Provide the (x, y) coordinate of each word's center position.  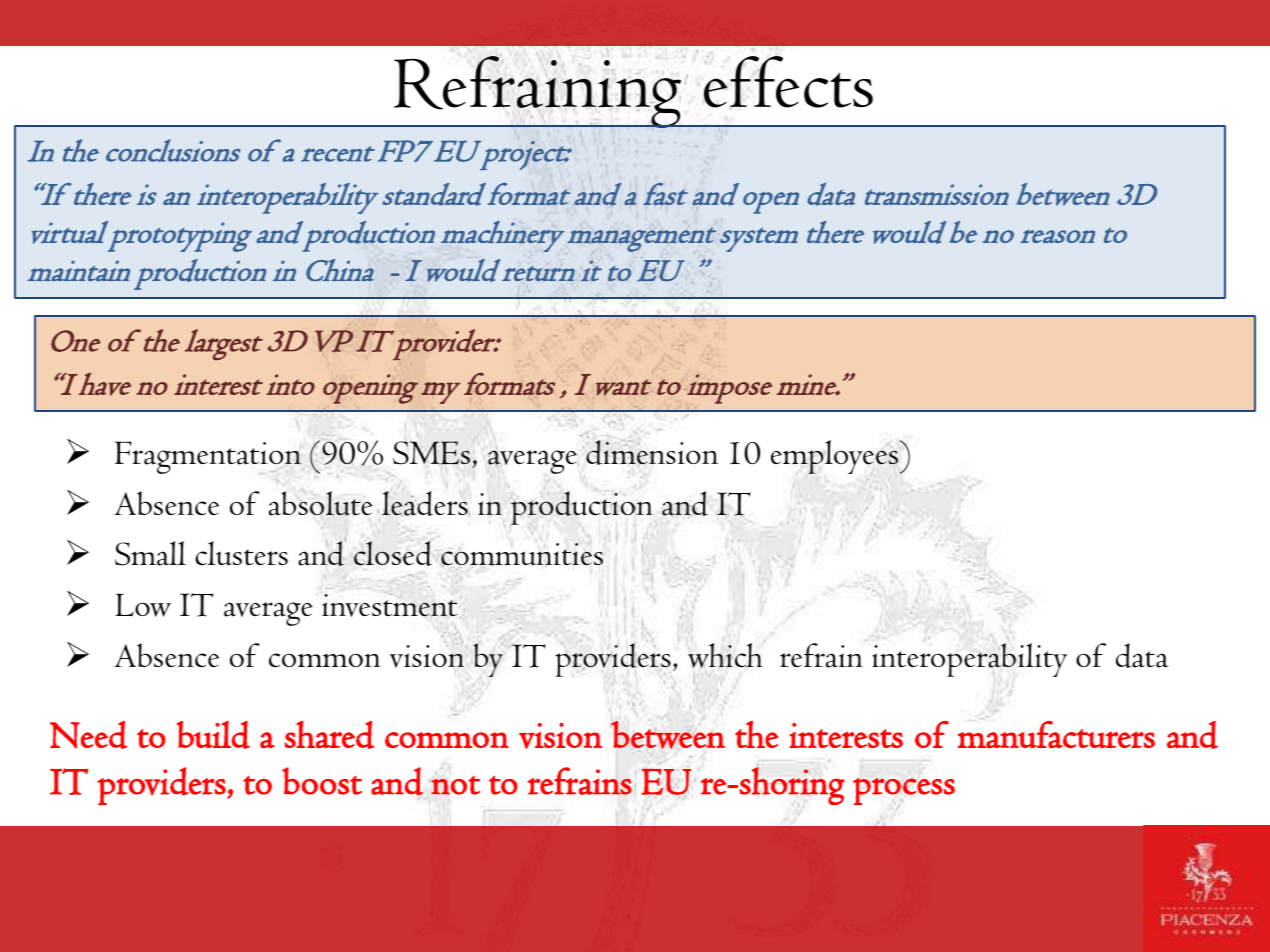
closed (393, 553)
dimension (652, 452)
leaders (426, 503)
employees (834, 457)
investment (389, 605)
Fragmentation (208, 457)
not (455, 785)
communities (522, 554)
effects (788, 82)
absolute (321, 503)
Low (143, 605)
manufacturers (1056, 735)
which (725, 655)
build (213, 735)
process (904, 791)
